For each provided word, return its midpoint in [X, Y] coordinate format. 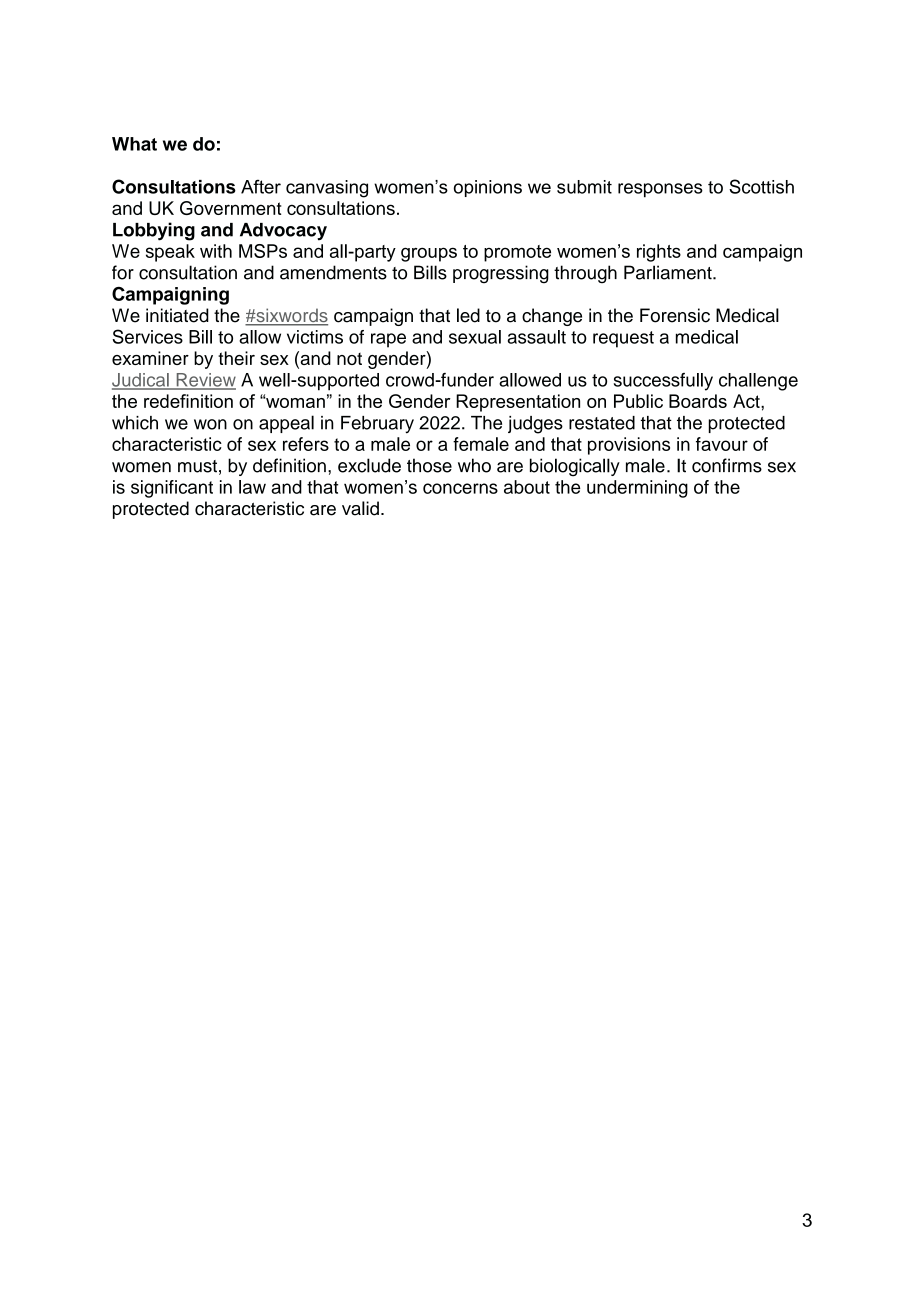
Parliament [669, 272]
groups [429, 254]
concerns [460, 488]
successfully [663, 382]
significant [172, 489]
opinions [488, 188]
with [216, 251]
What [134, 144]
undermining [637, 489]
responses [660, 190]
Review [205, 381]
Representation [518, 403]
